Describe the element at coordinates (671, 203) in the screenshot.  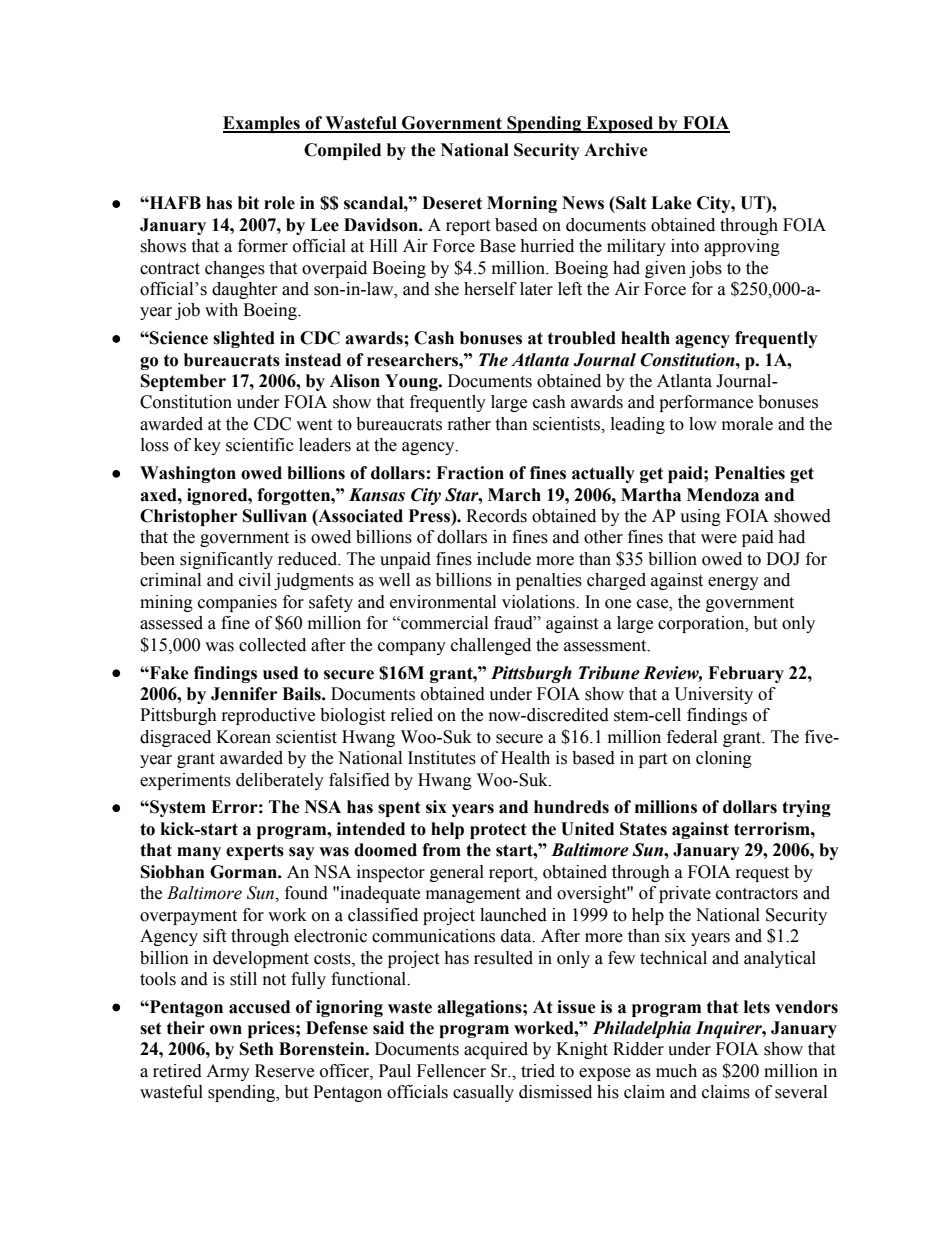
I see `Lake` at that location.
